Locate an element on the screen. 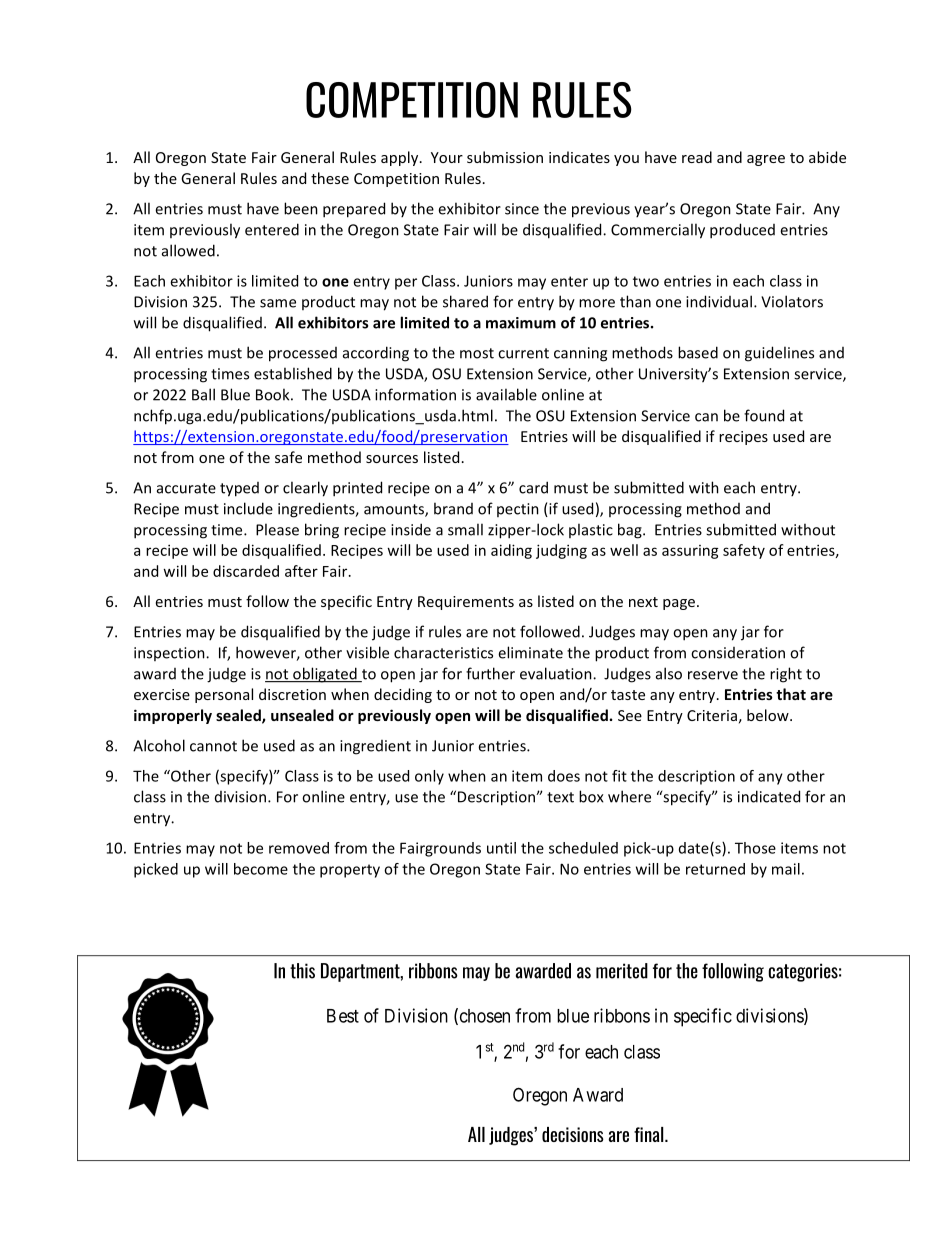 This screenshot has width=952, height=1233. indicated is located at coordinates (769, 796).
